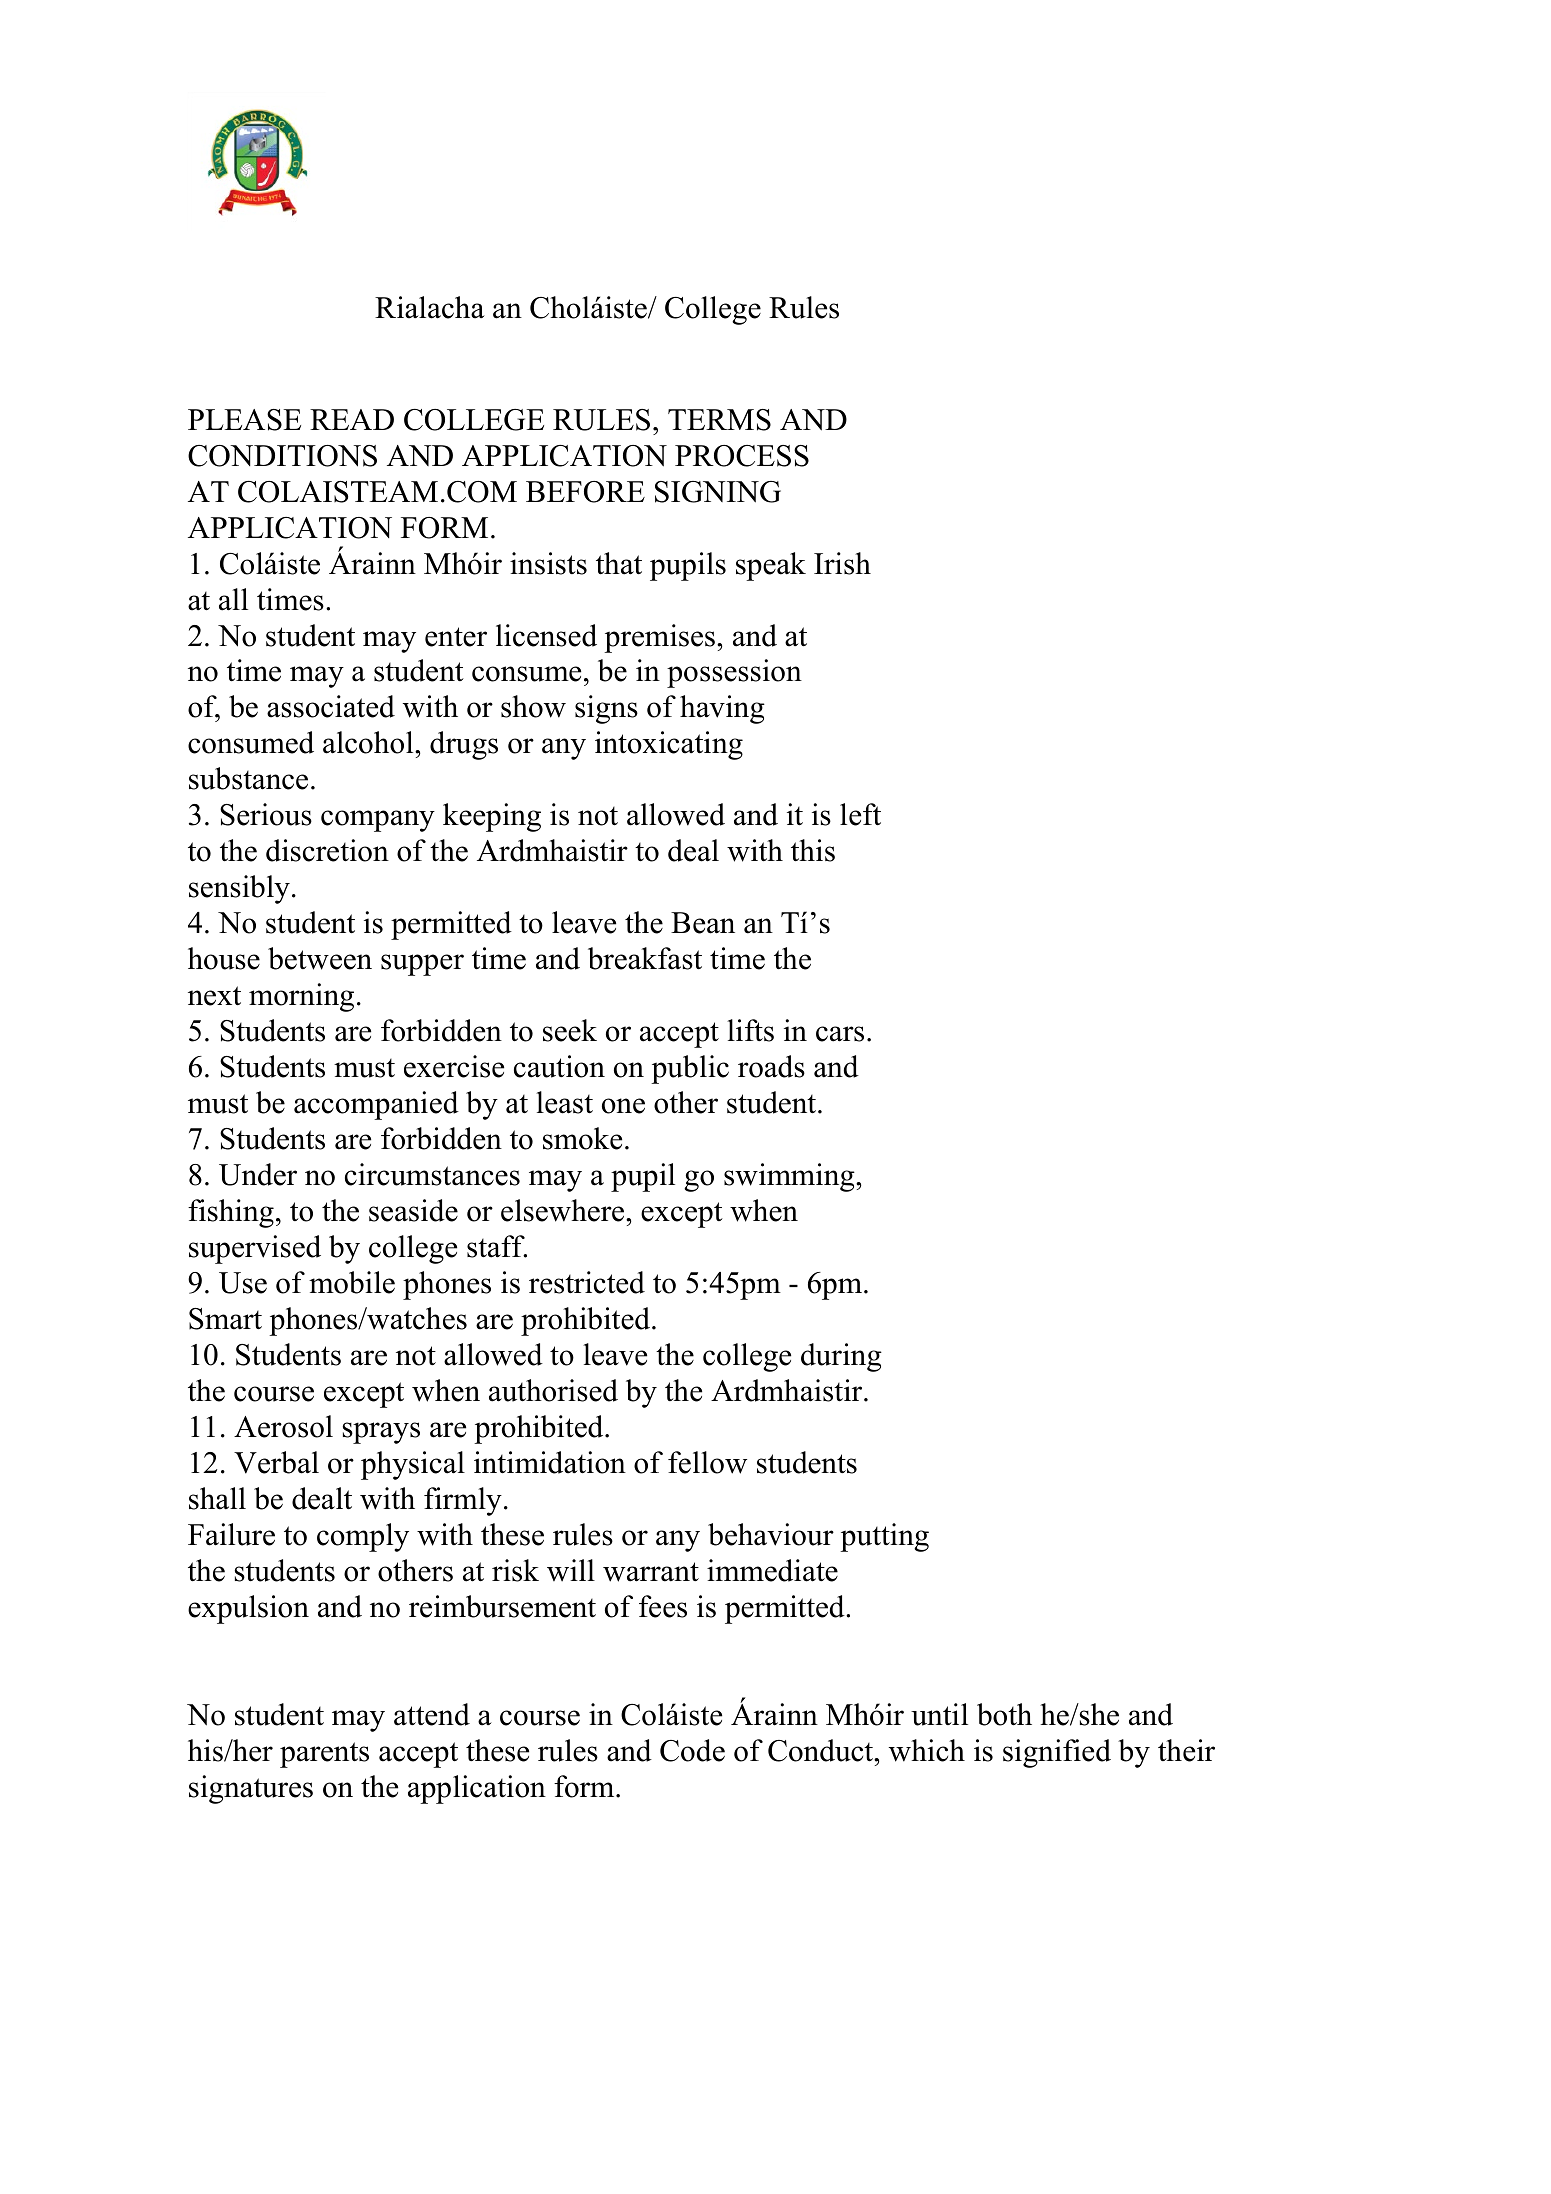 The height and width of the screenshot is (2194, 1551). What do you see at coordinates (645, 958) in the screenshot?
I see `breakfast` at bounding box center [645, 958].
